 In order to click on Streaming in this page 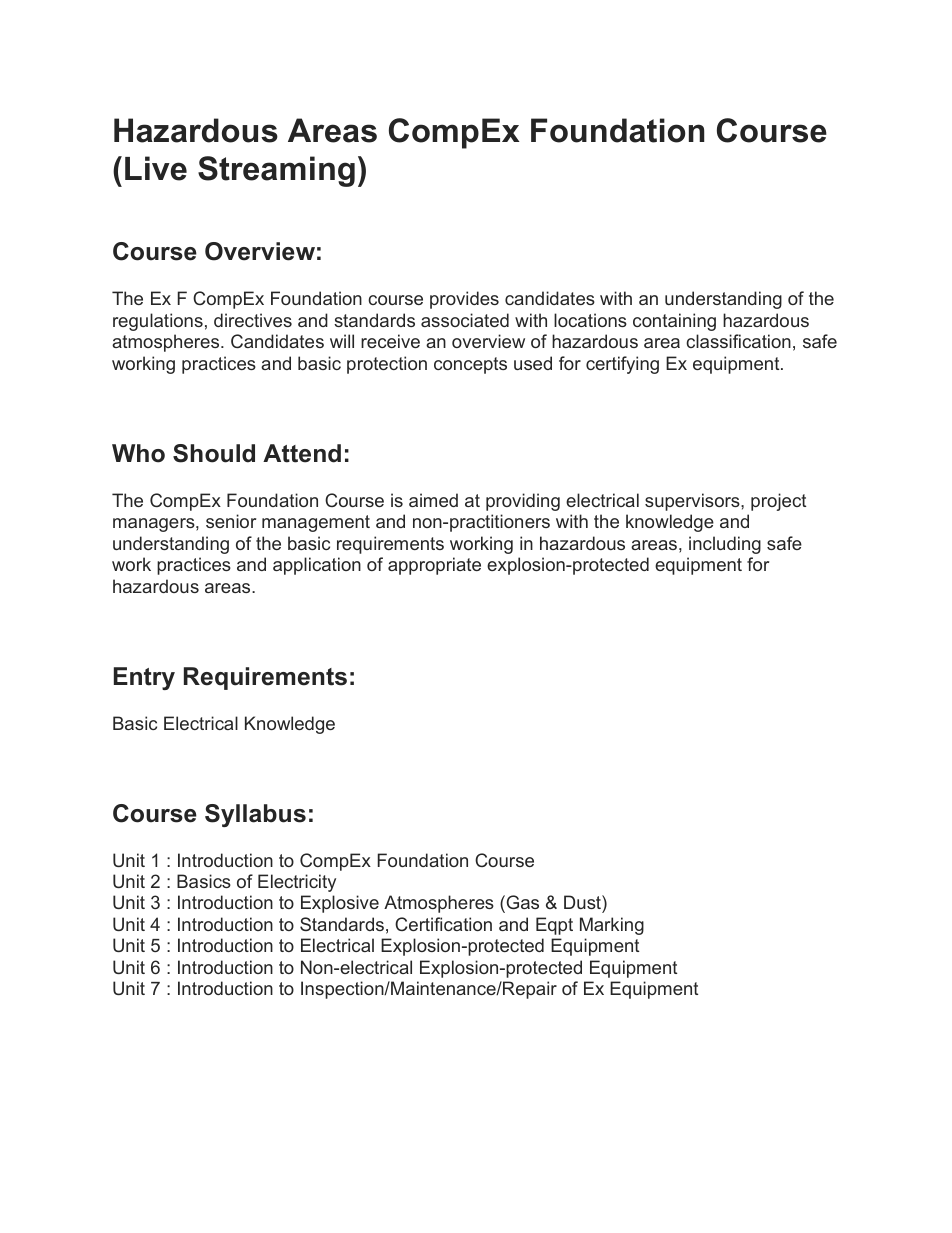, I will do `click(276, 171)`.
